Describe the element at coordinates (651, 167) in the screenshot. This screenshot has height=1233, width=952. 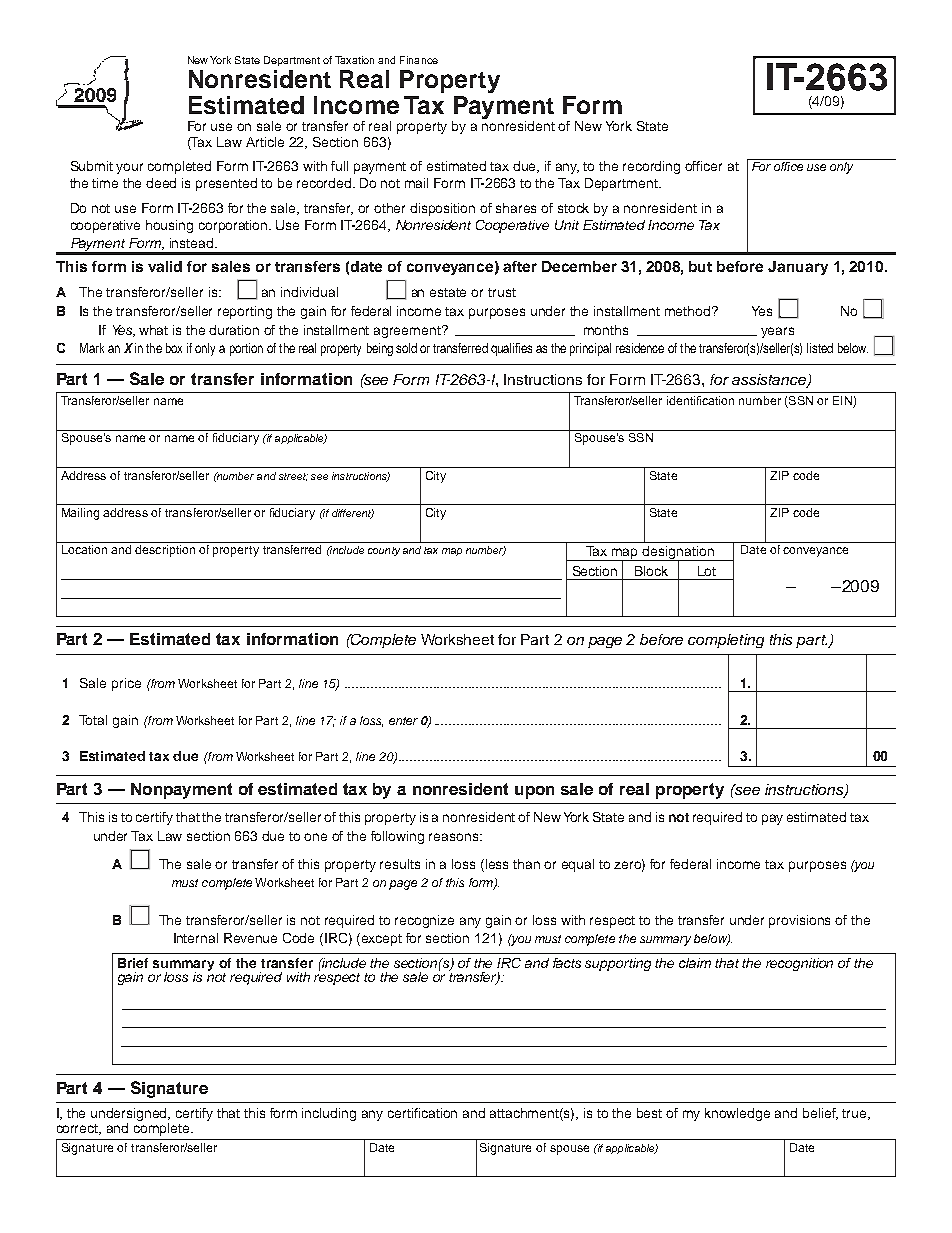
I see `recording` at that location.
